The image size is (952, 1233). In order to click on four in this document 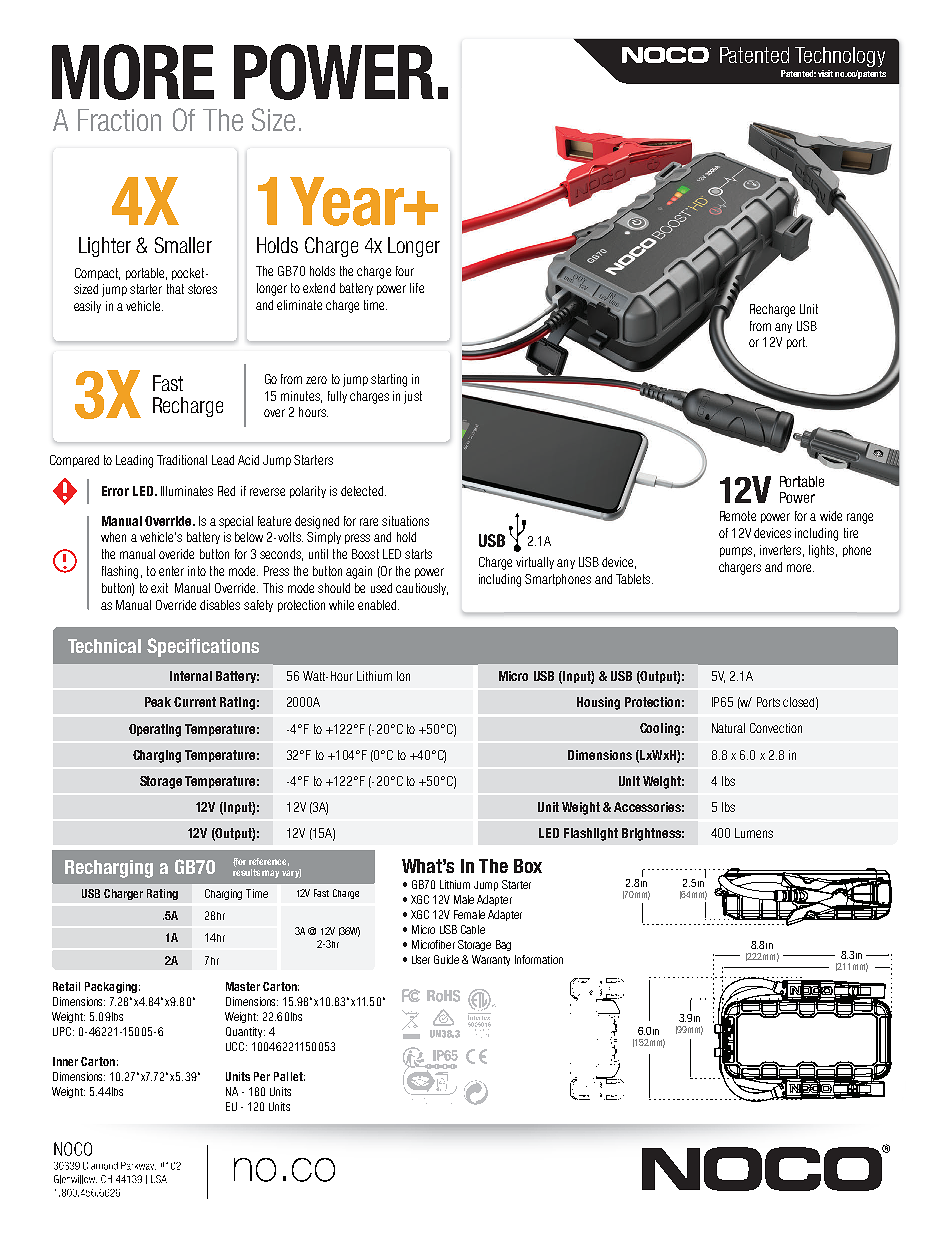, I will do `click(405, 271)`.
